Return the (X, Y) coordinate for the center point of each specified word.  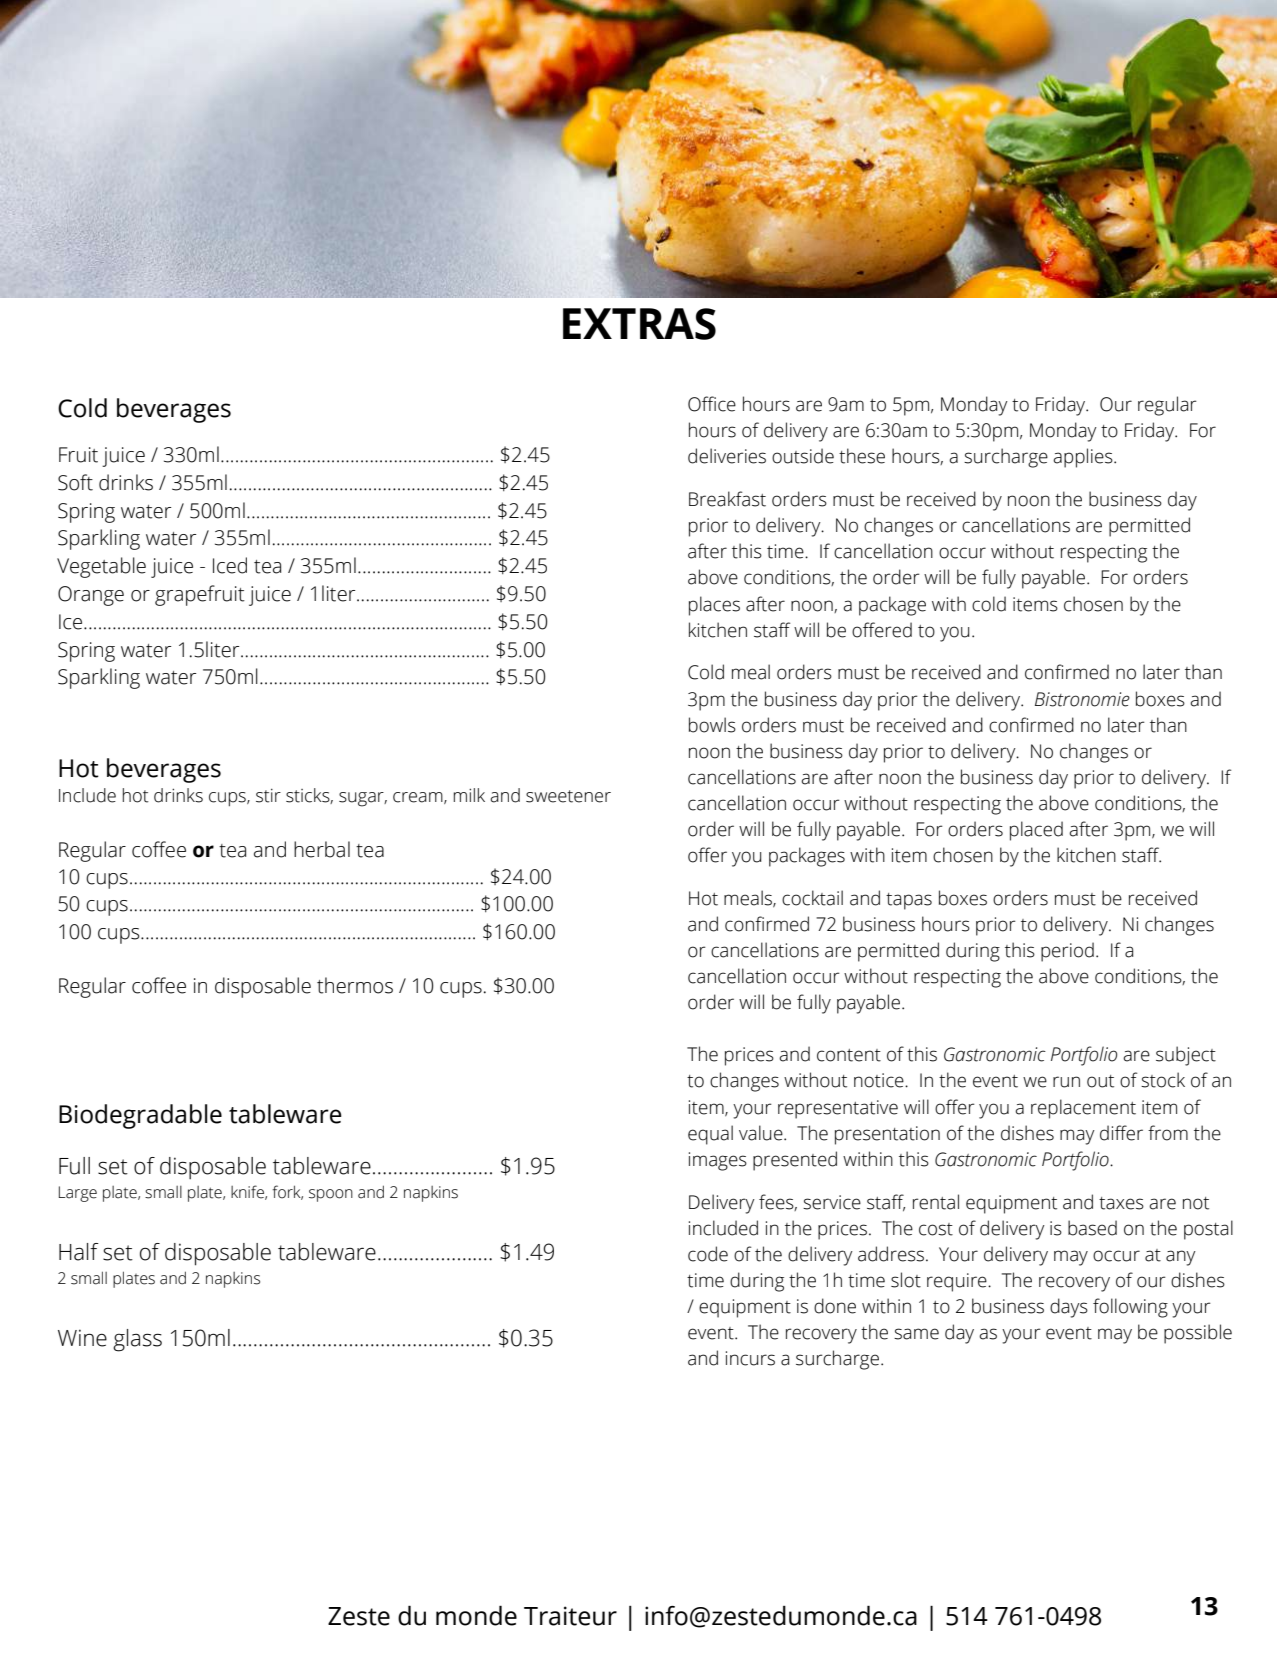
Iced (230, 565)
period (1067, 952)
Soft (75, 482)
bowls (712, 725)
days (1069, 1308)
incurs (750, 1358)
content (849, 1055)
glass (137, 1340)
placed (1036, 831)
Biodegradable (140, 1116)
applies (1084, 458)
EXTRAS (639, 324)
